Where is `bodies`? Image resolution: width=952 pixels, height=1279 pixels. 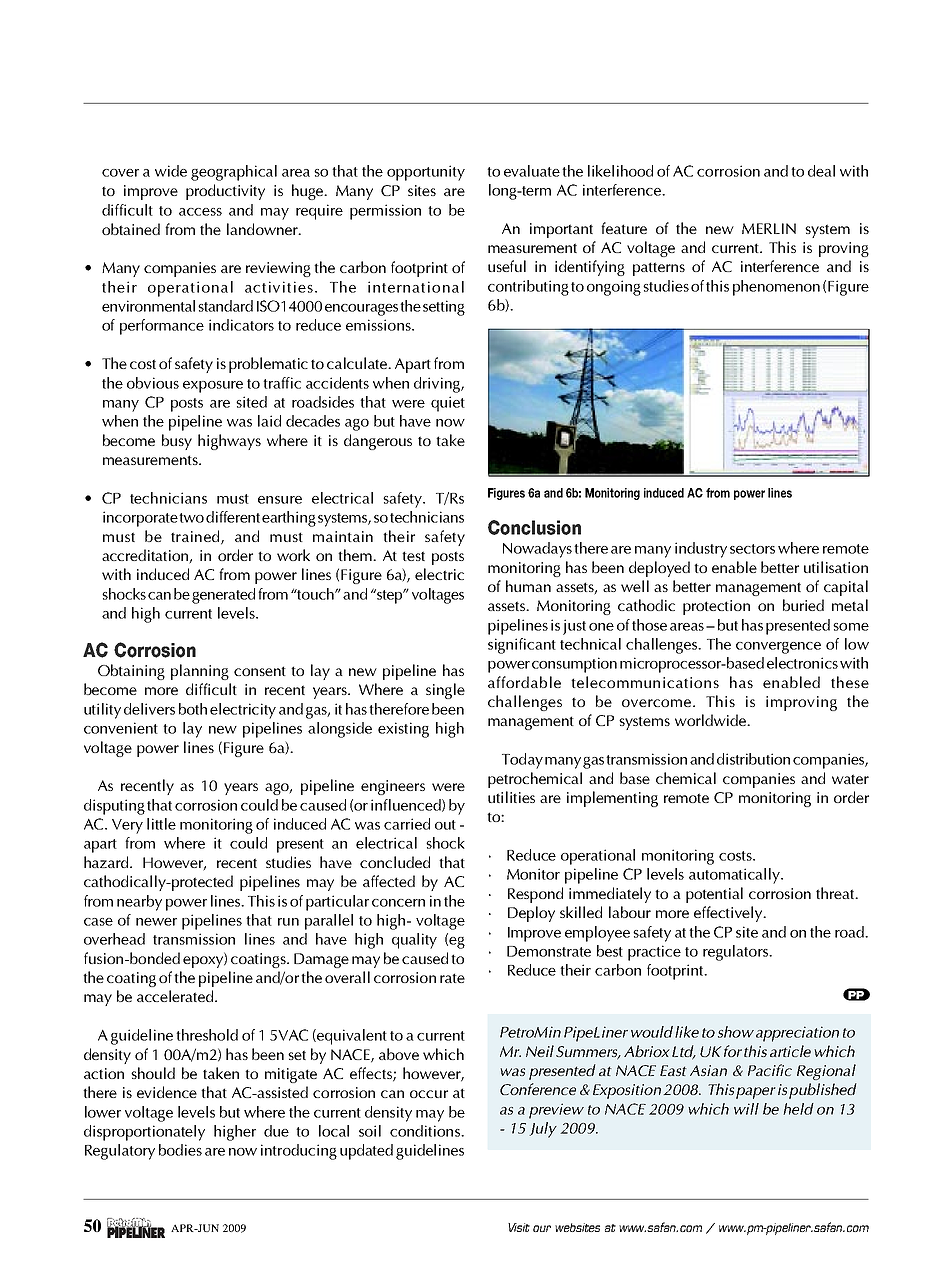
bodies is located at coordinates (180, 1150).
